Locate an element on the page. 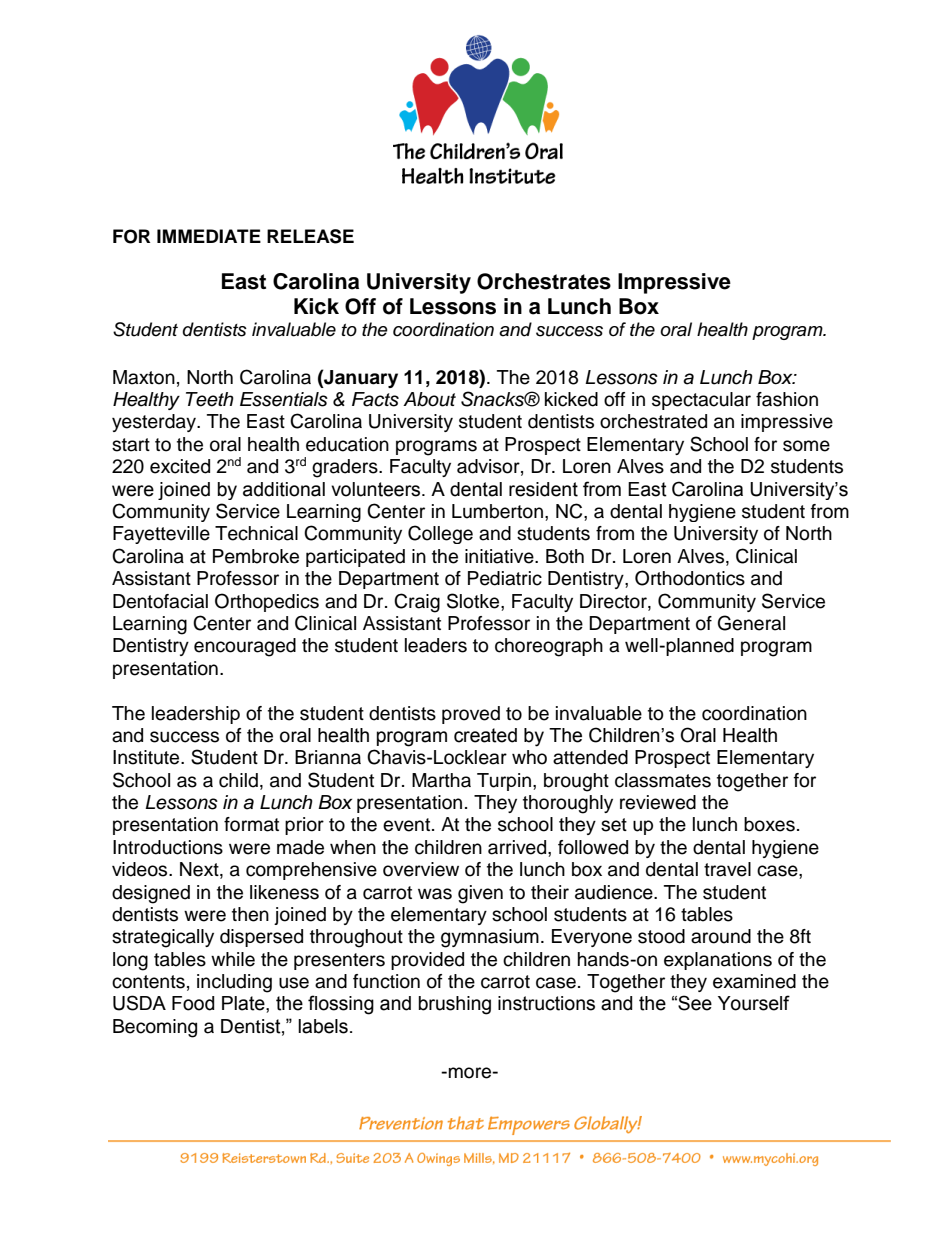 This document has width=952, height=1233. Craig is located at coordinates (417, 603).
